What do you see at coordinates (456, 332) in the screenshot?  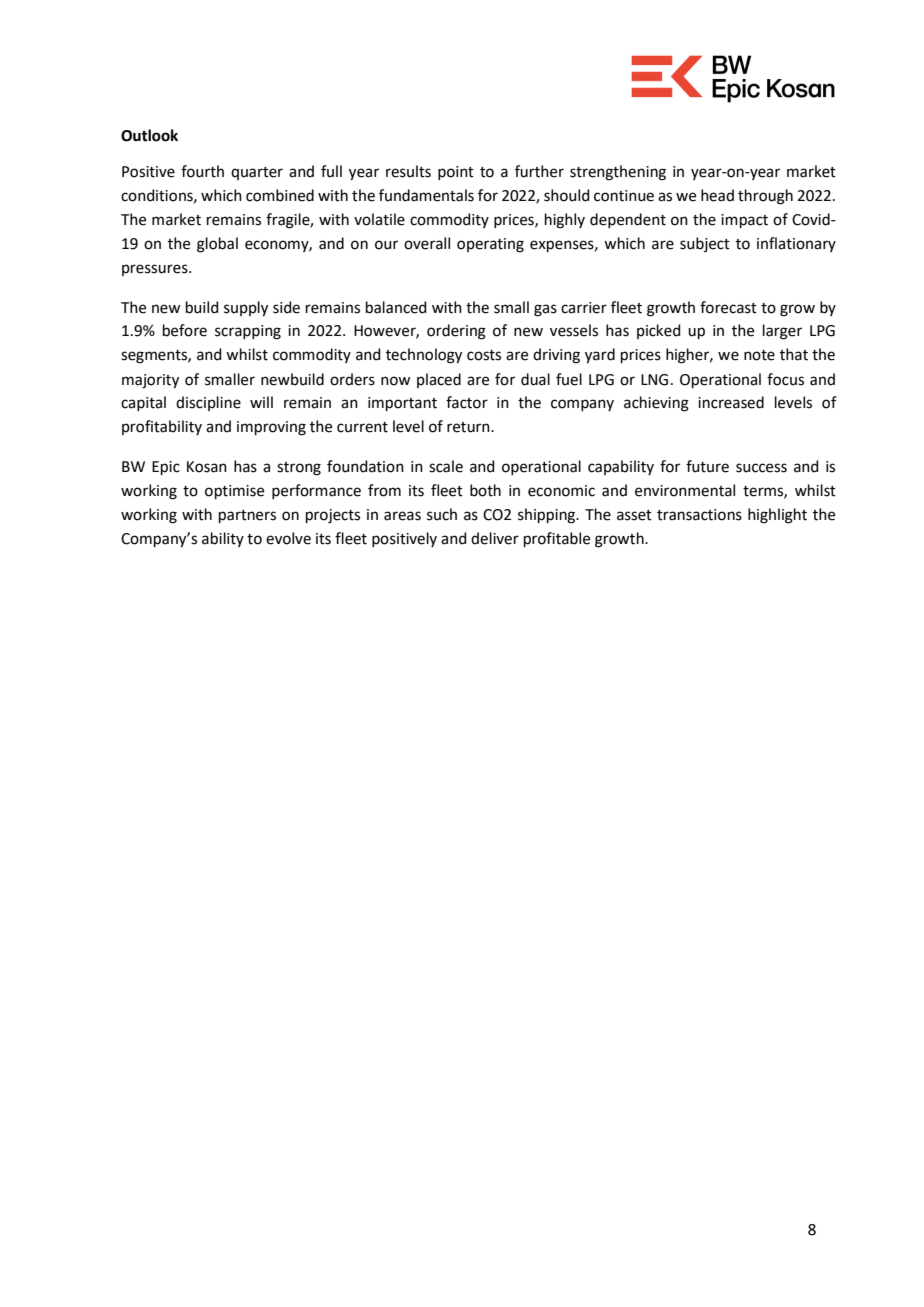 I see `ordering` at bounding box center [456, 332].
